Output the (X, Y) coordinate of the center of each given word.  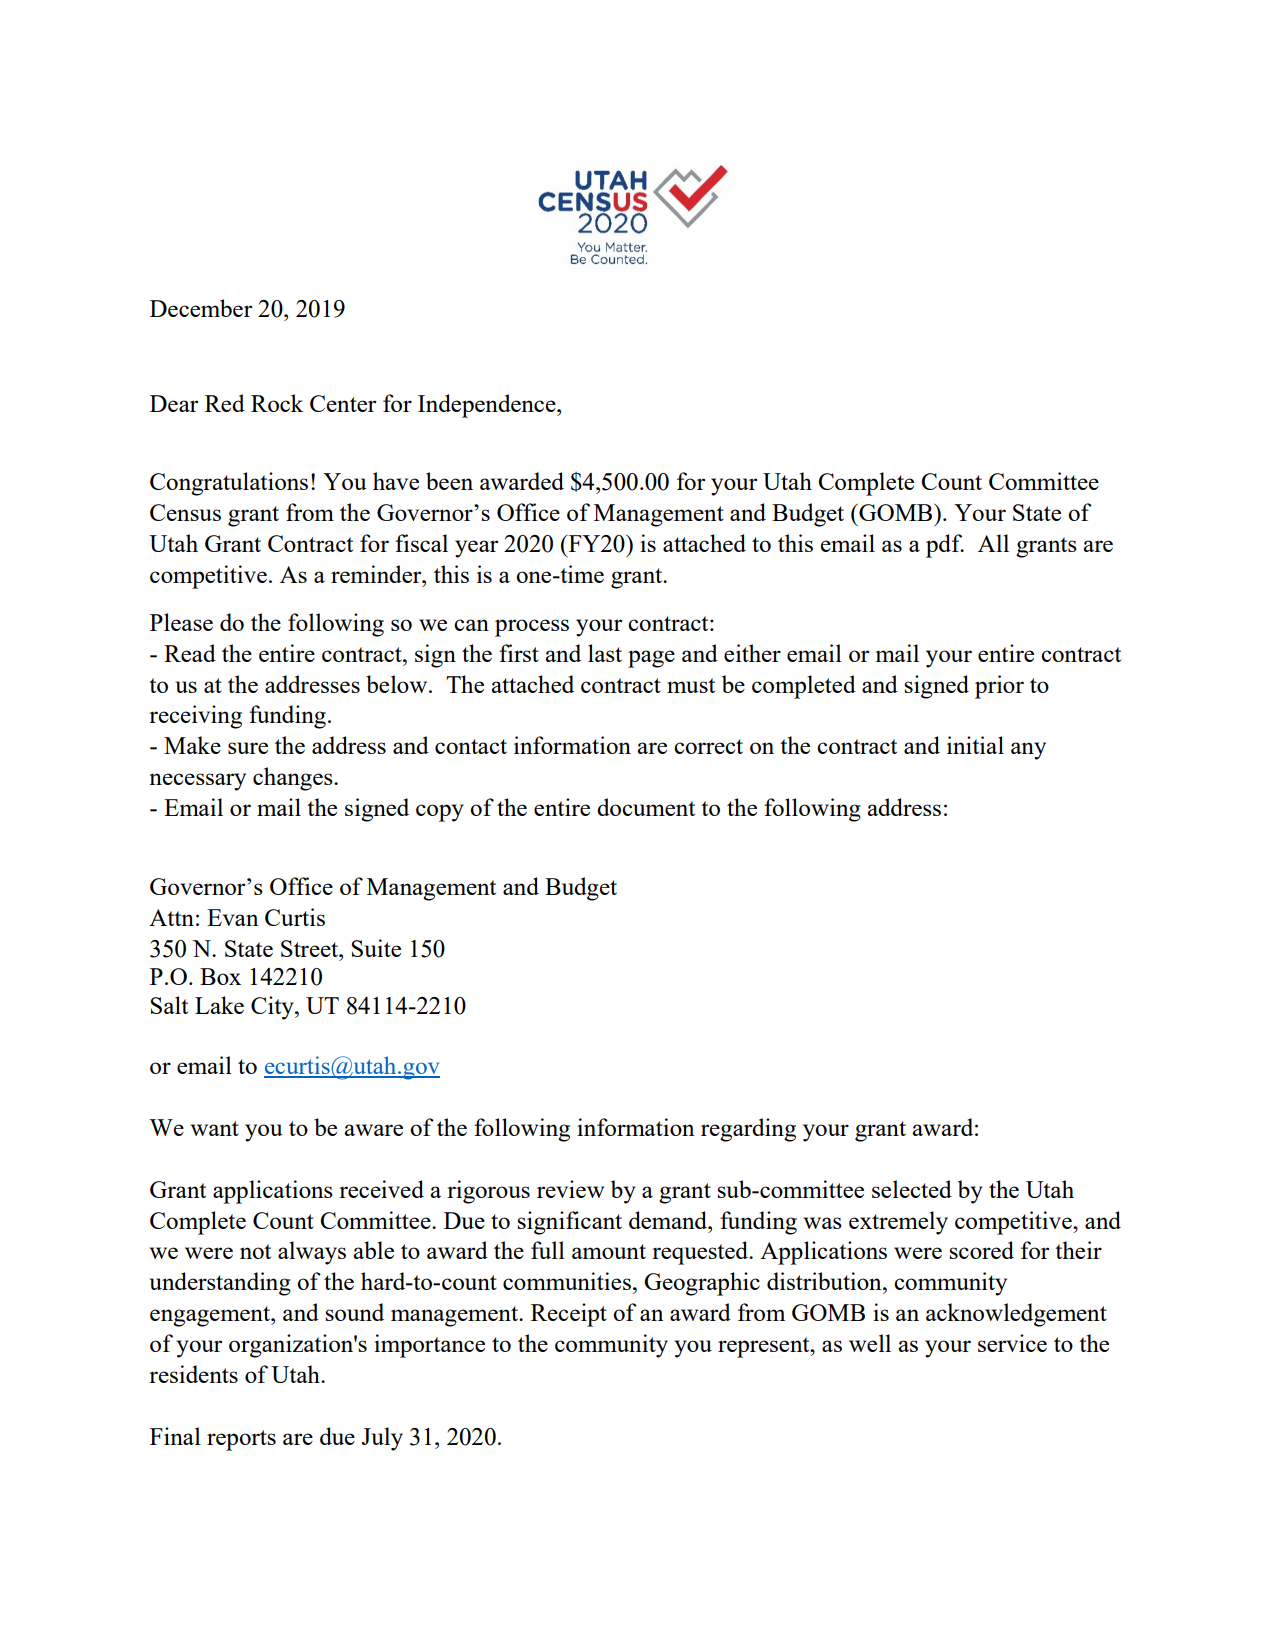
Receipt (569, 1315)
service (1012, 1343)
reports (241, 1440)
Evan (233, 917)
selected (912, 1189)
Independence (488, 406)
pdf (945, 546)
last (605, 653)
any (1028, 751)
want (215, 1128)
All (993, 543)
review (570, 1189)
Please (181, 622)
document (646, 807)
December (201, 308)
